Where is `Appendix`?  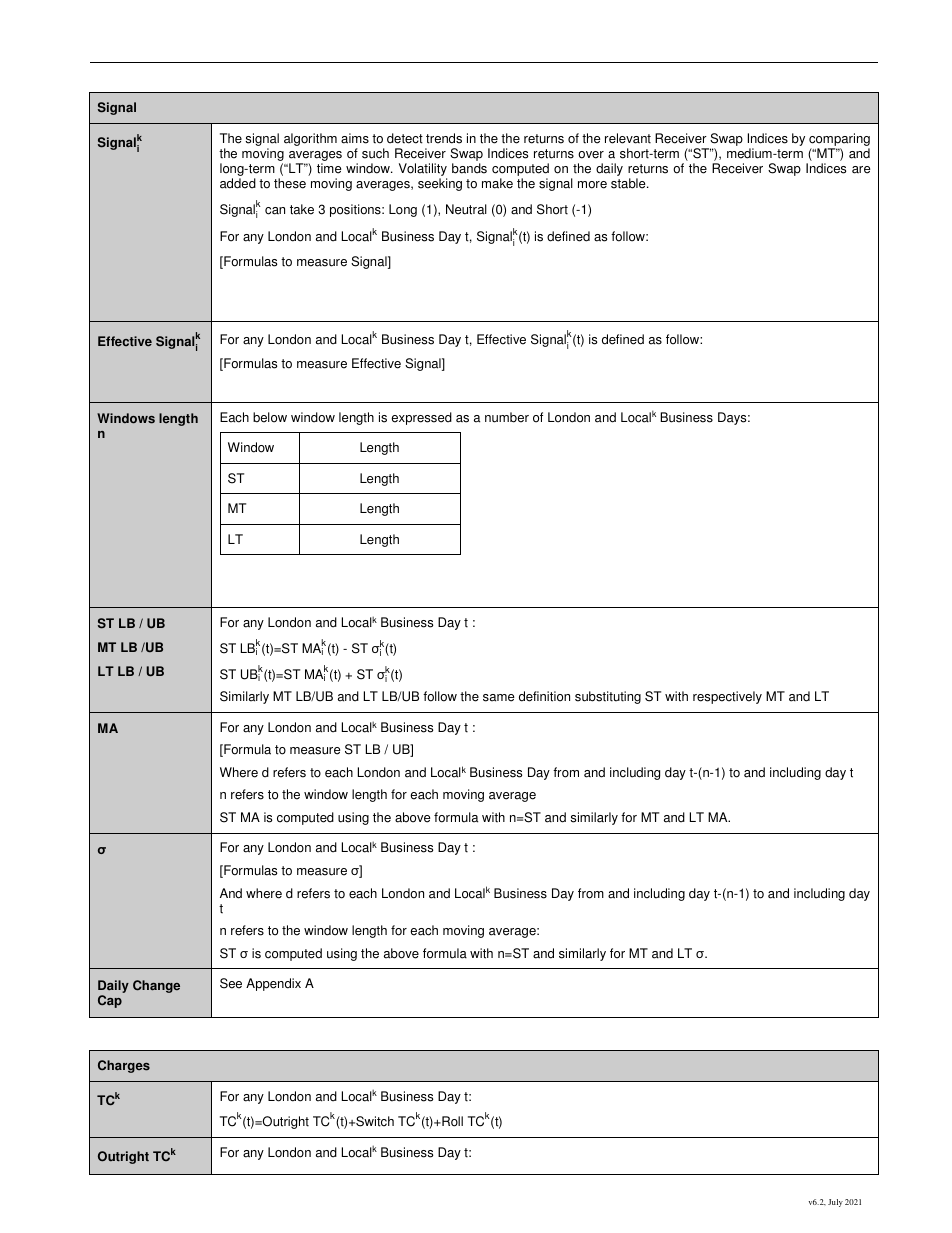
Appendix is located at coordinates (273, 984).
